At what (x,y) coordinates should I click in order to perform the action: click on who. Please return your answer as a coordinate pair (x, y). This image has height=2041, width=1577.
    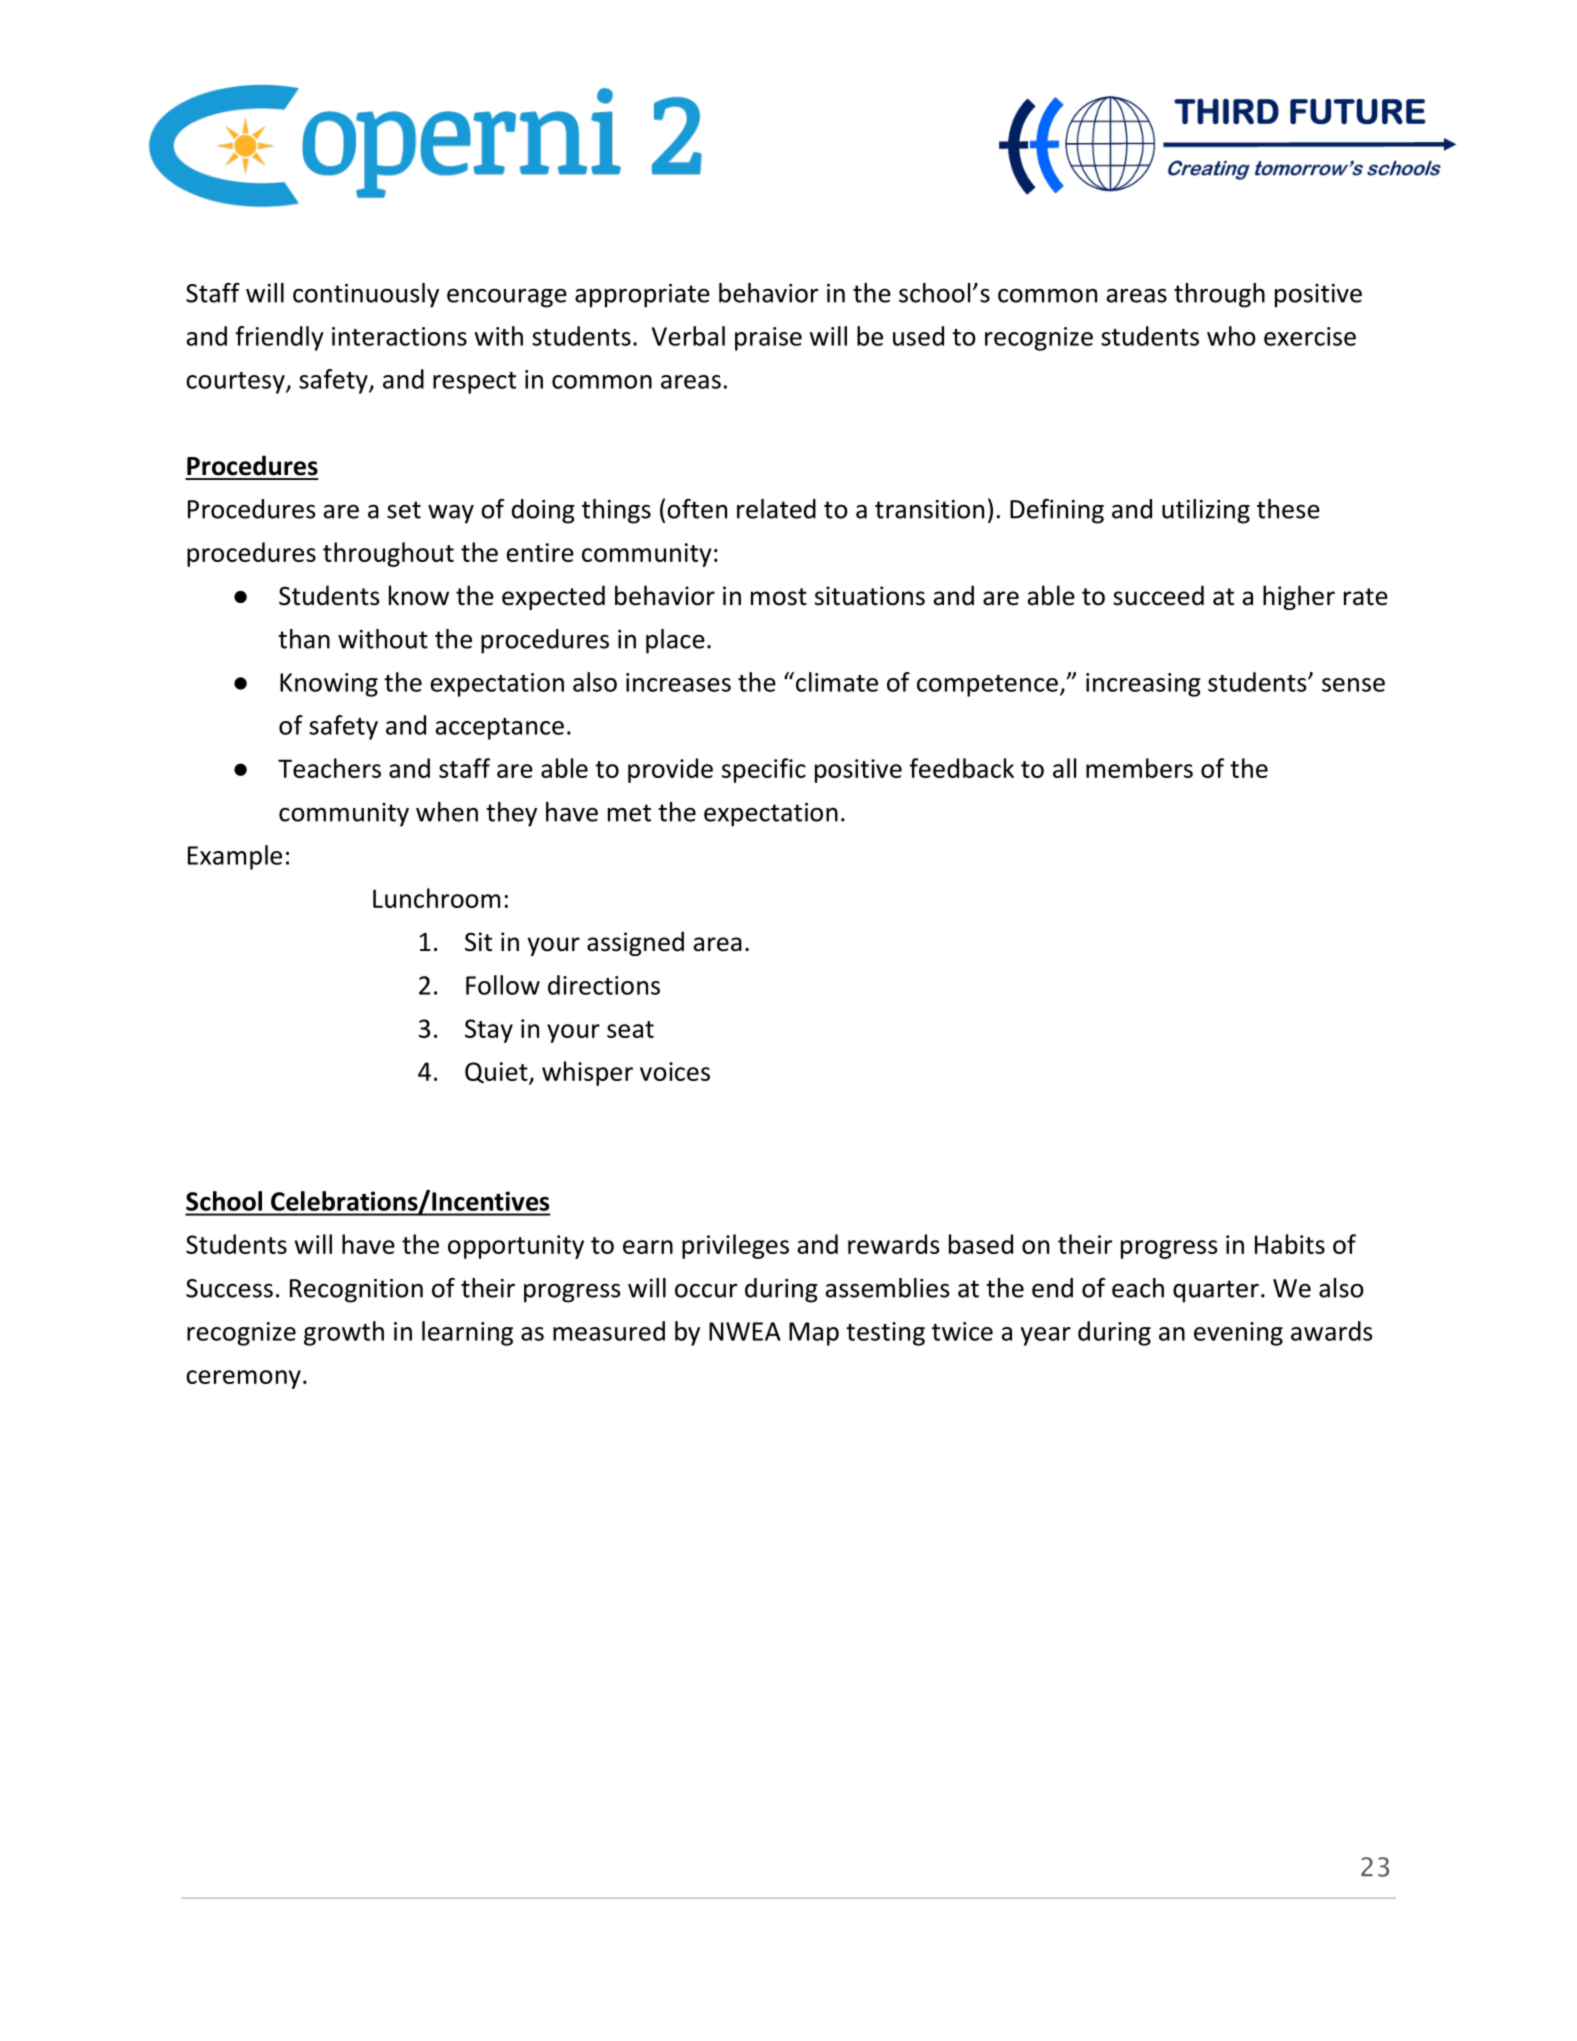
    Looking at the image, I should click on (1231, 336).
